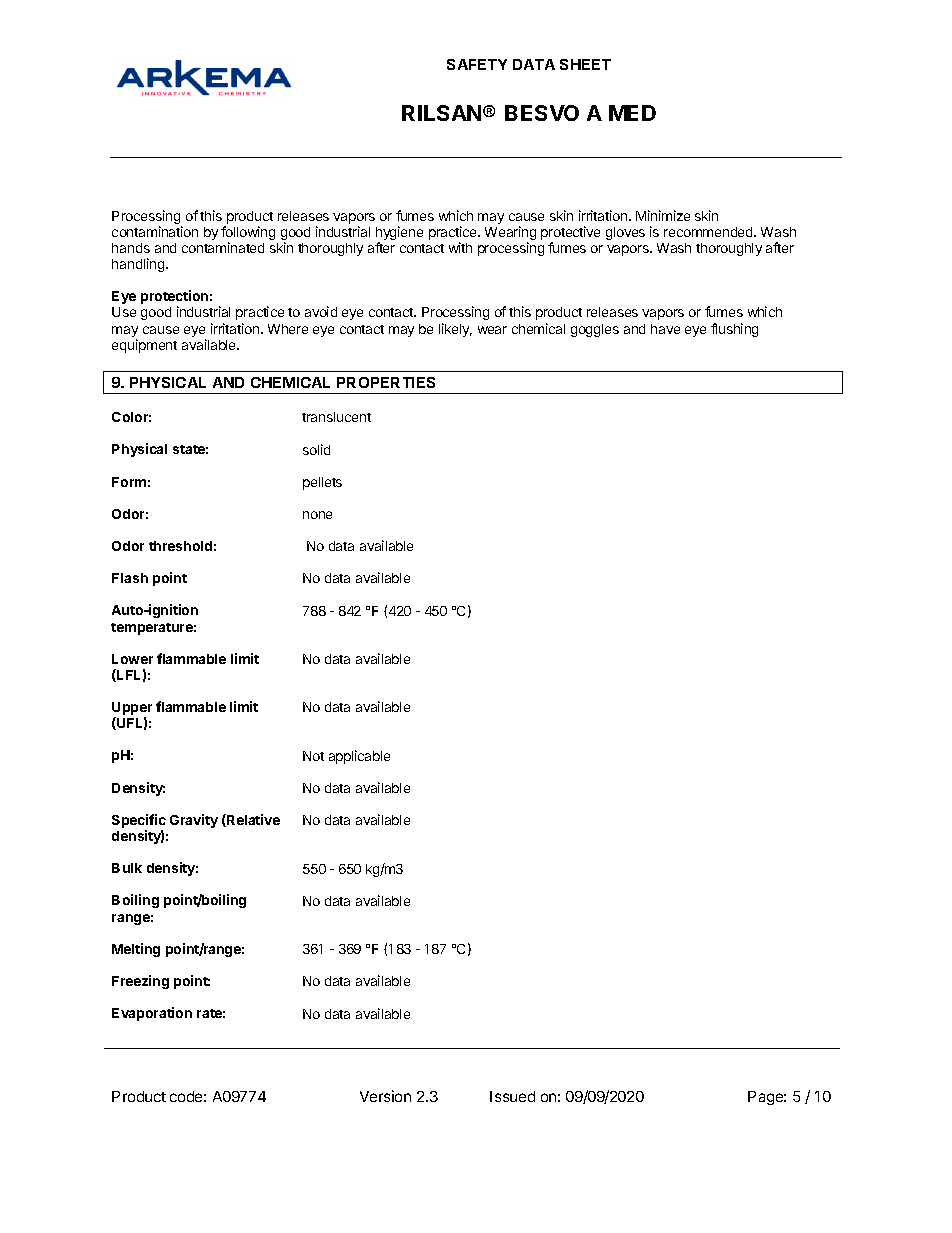 The width and height of the screenshot is (952, 1233). Describe the element at coordinates (477, 64) in the screenshot. I see `SAFETY` at that location.
